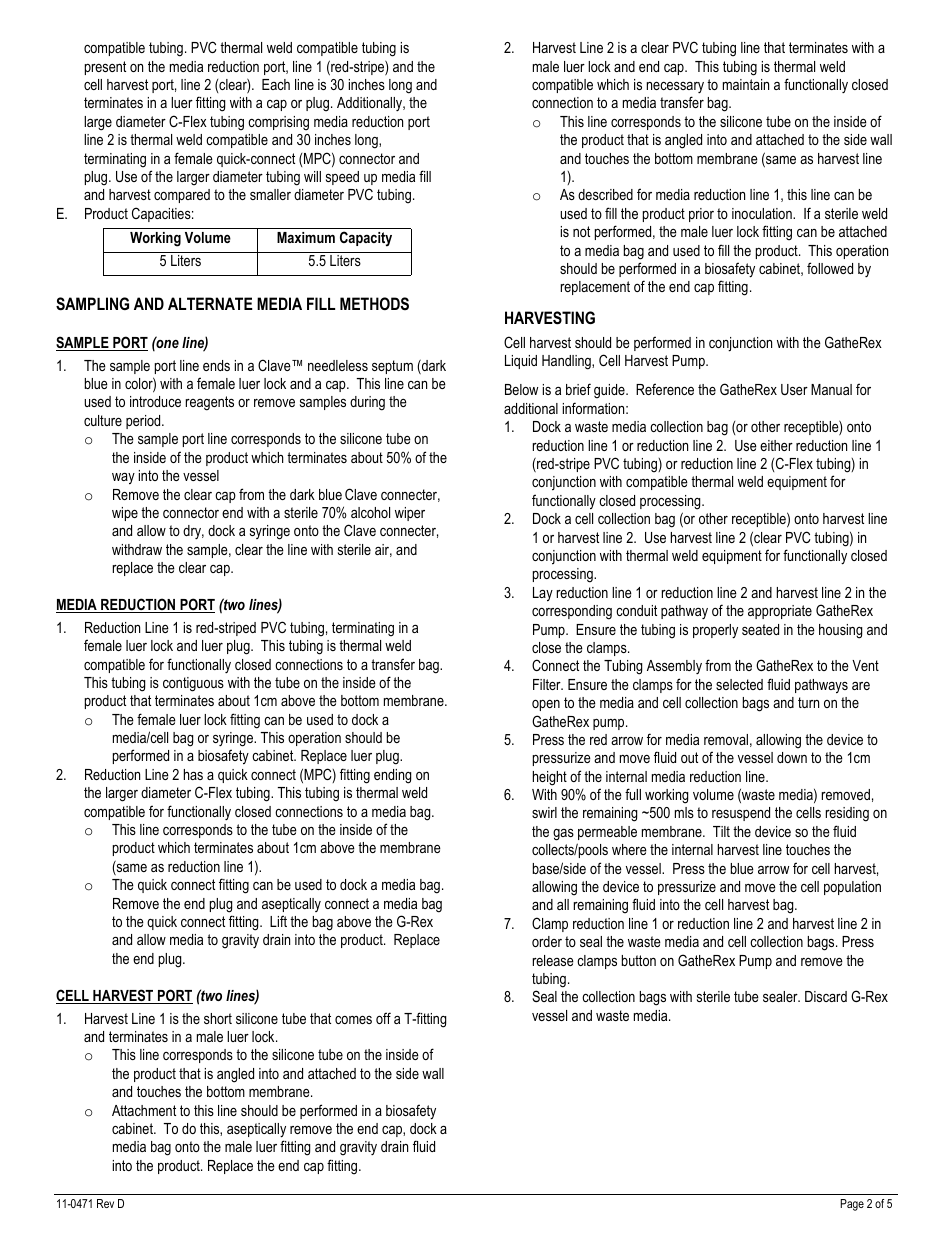  What do you see at coordinates (193, 774) in the screenshot?
I see `has` at bounding box center [193, 774].
